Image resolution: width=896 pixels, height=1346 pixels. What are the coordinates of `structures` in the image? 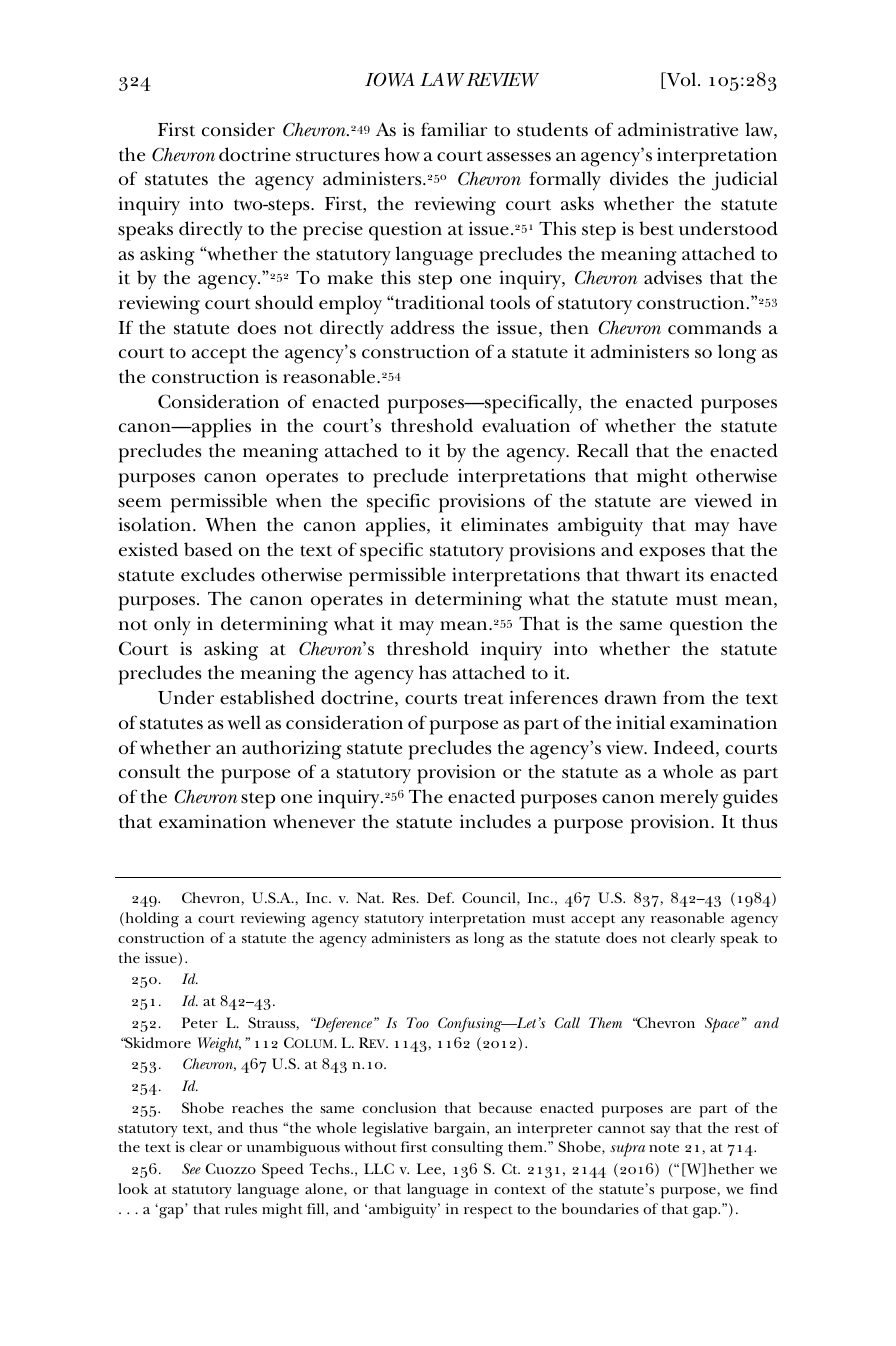 It's located at (338, 156).
